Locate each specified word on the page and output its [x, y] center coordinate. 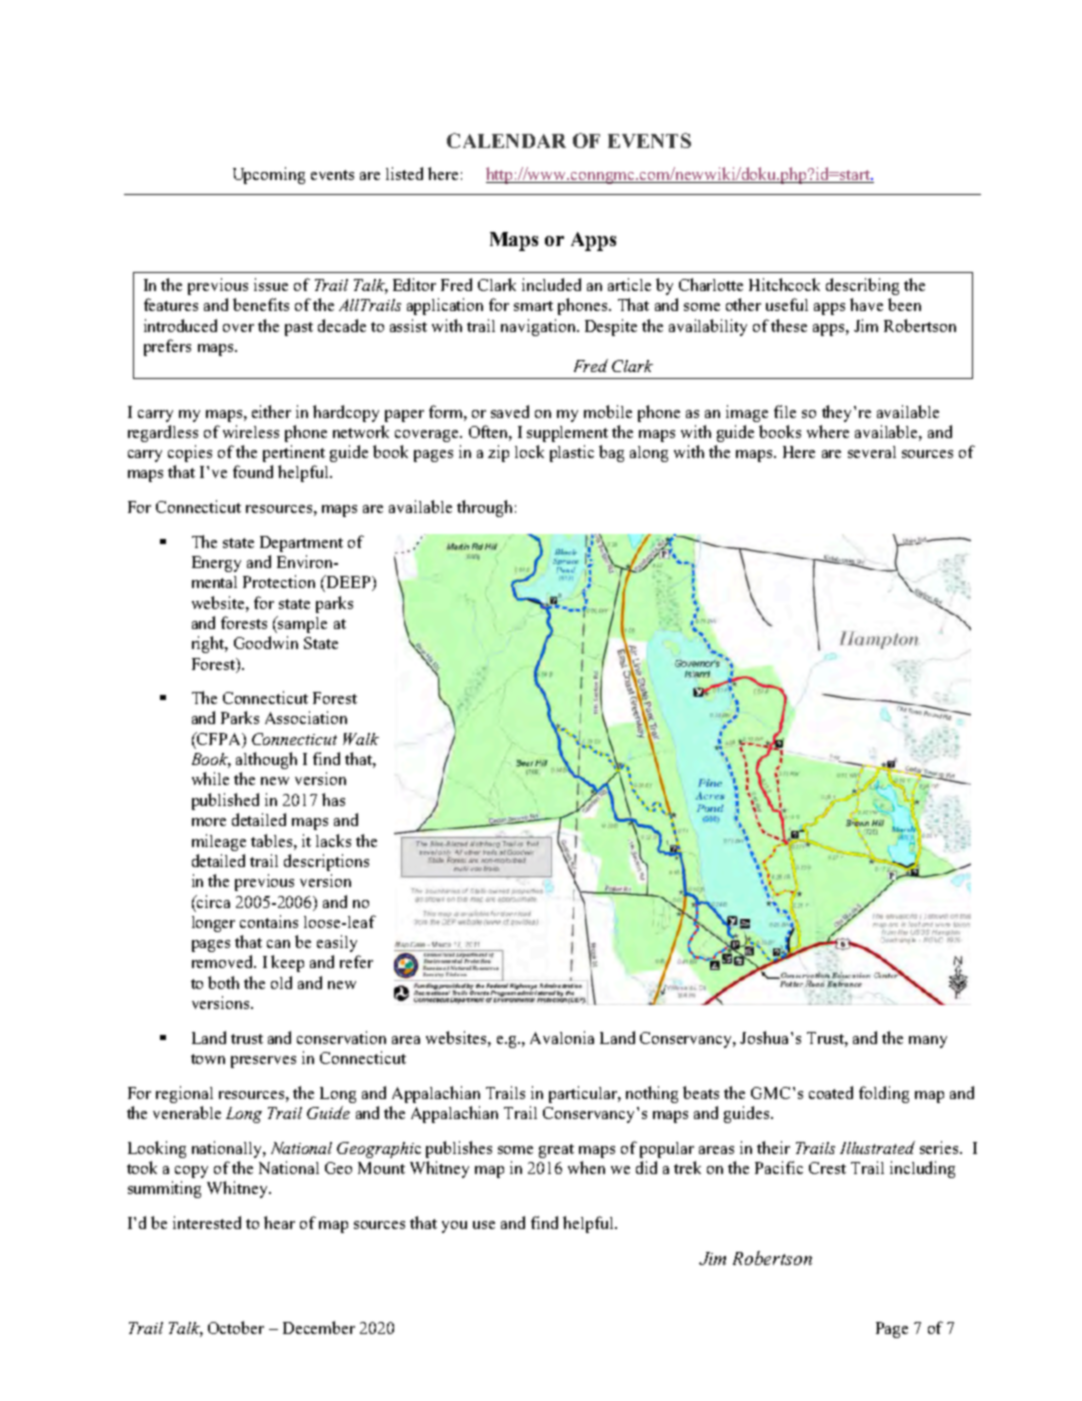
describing [862, 286]
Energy [216, 564]
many [928, 1042]
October [236, 1327]
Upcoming [269, 175]
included [551, 284]
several [872, 452]
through [484, 508]
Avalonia [562, 1037]
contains [269, 921]
